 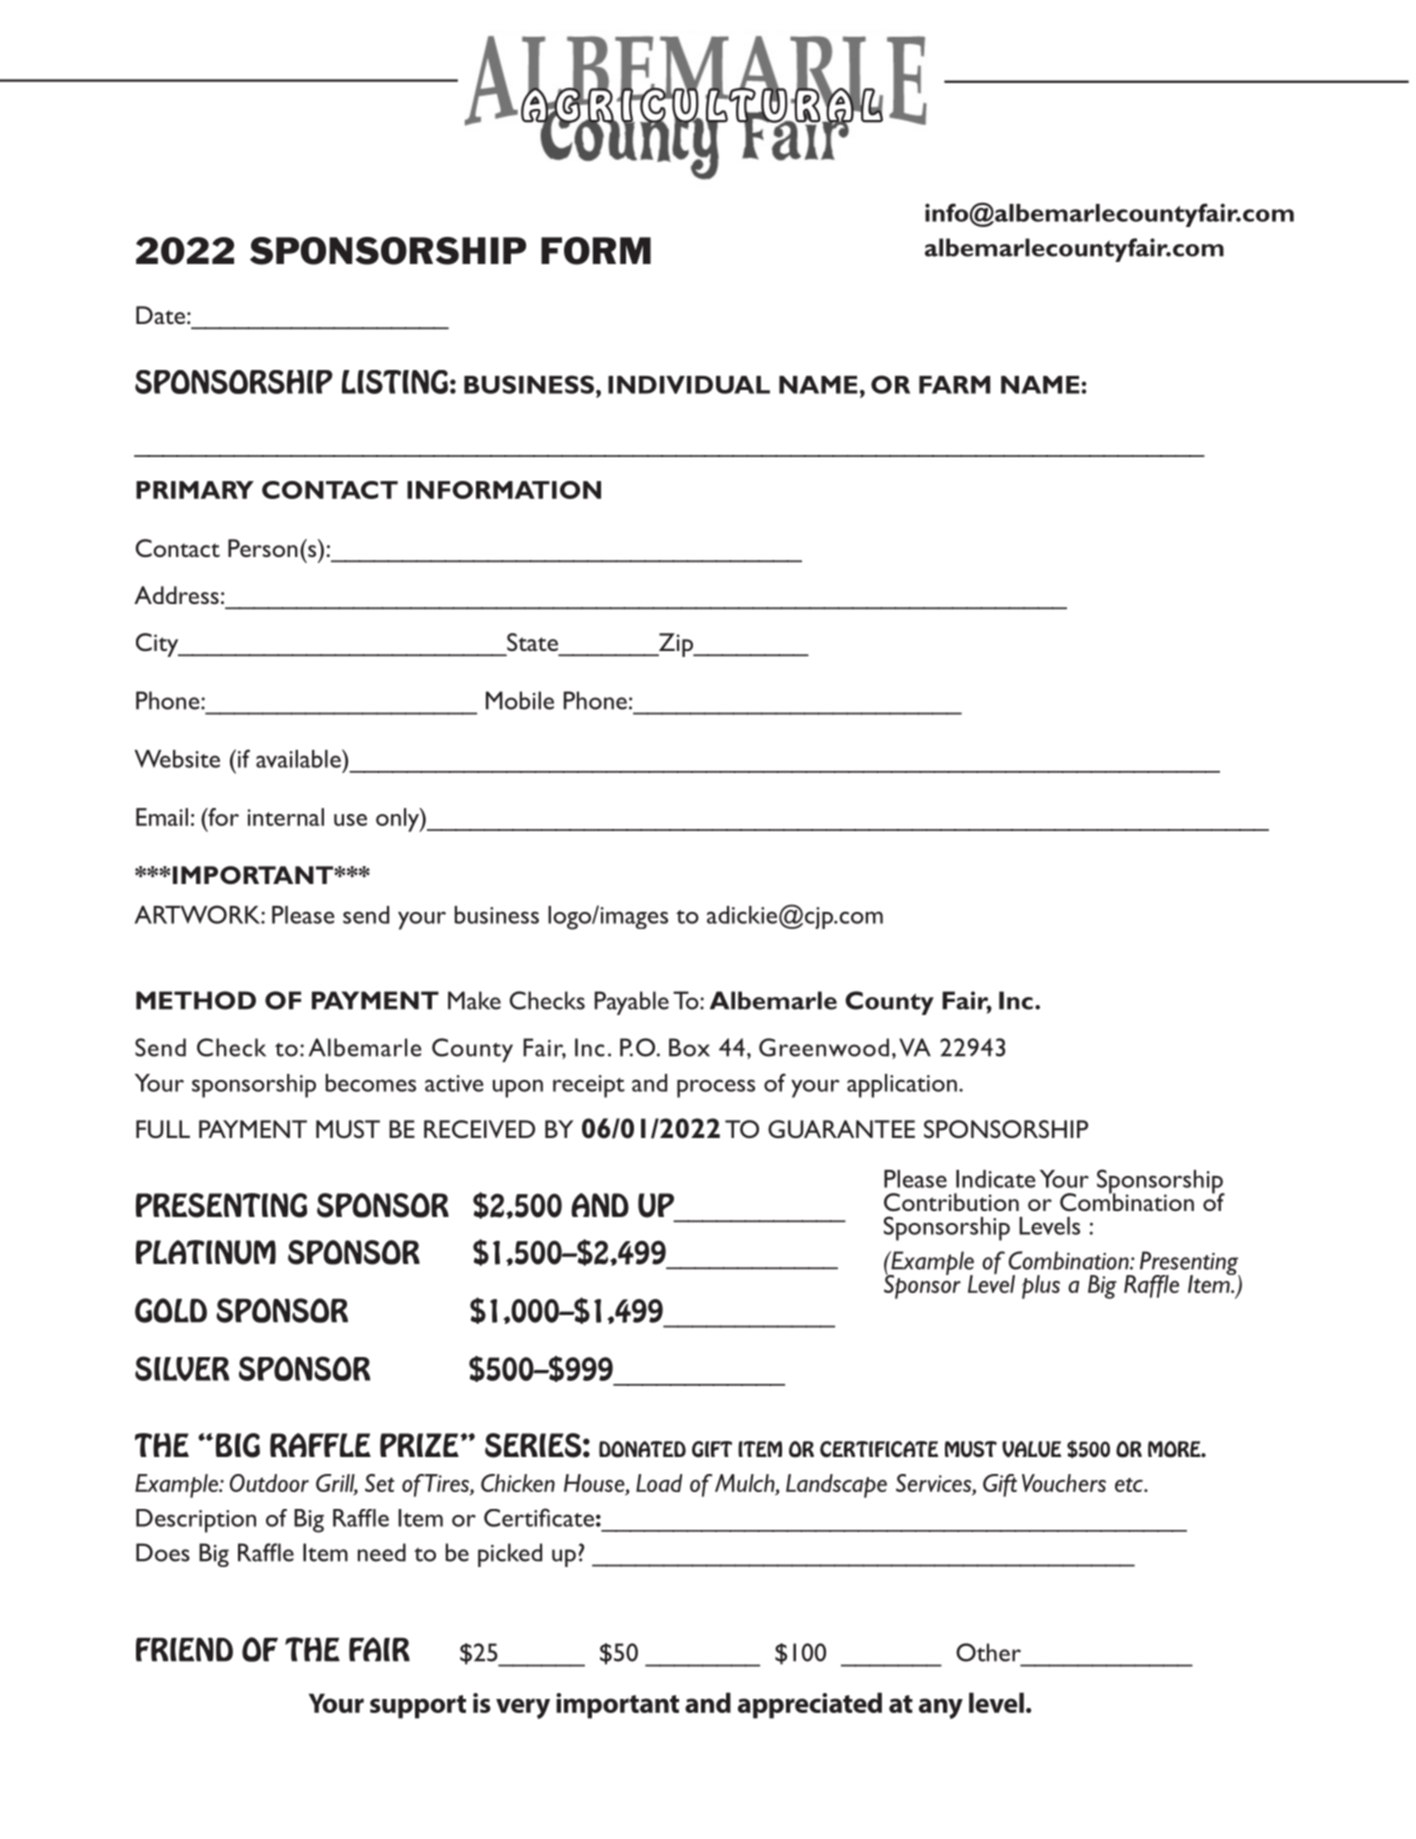 What do you see at coordinates (196, 1000) in the image?
I see `METHOD` at bounding box center [196, 1000].
